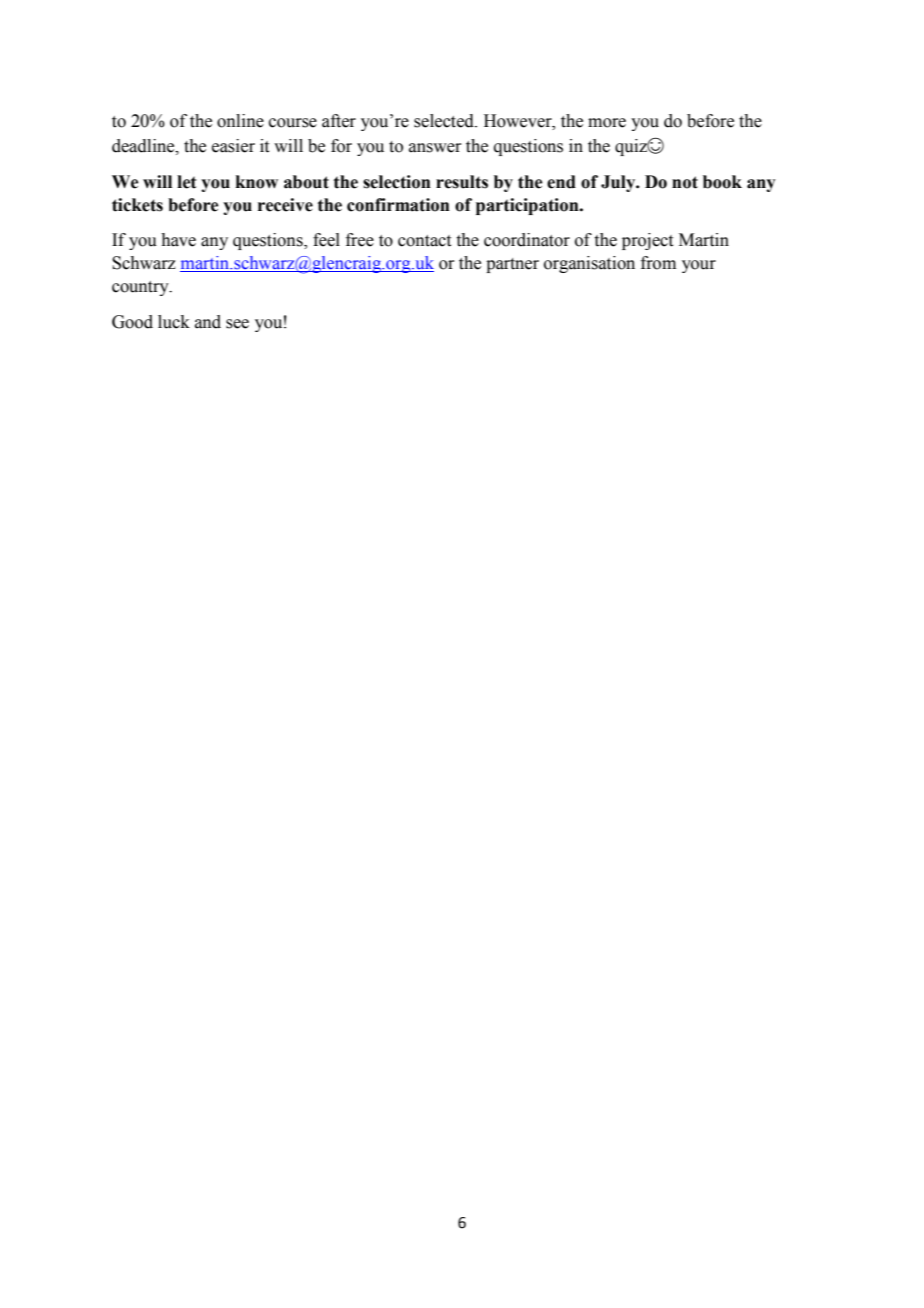 The width and height of the document is (924, 1308). Describe the element at coordinates (240, 121) in the document. I see `online` at that location.
